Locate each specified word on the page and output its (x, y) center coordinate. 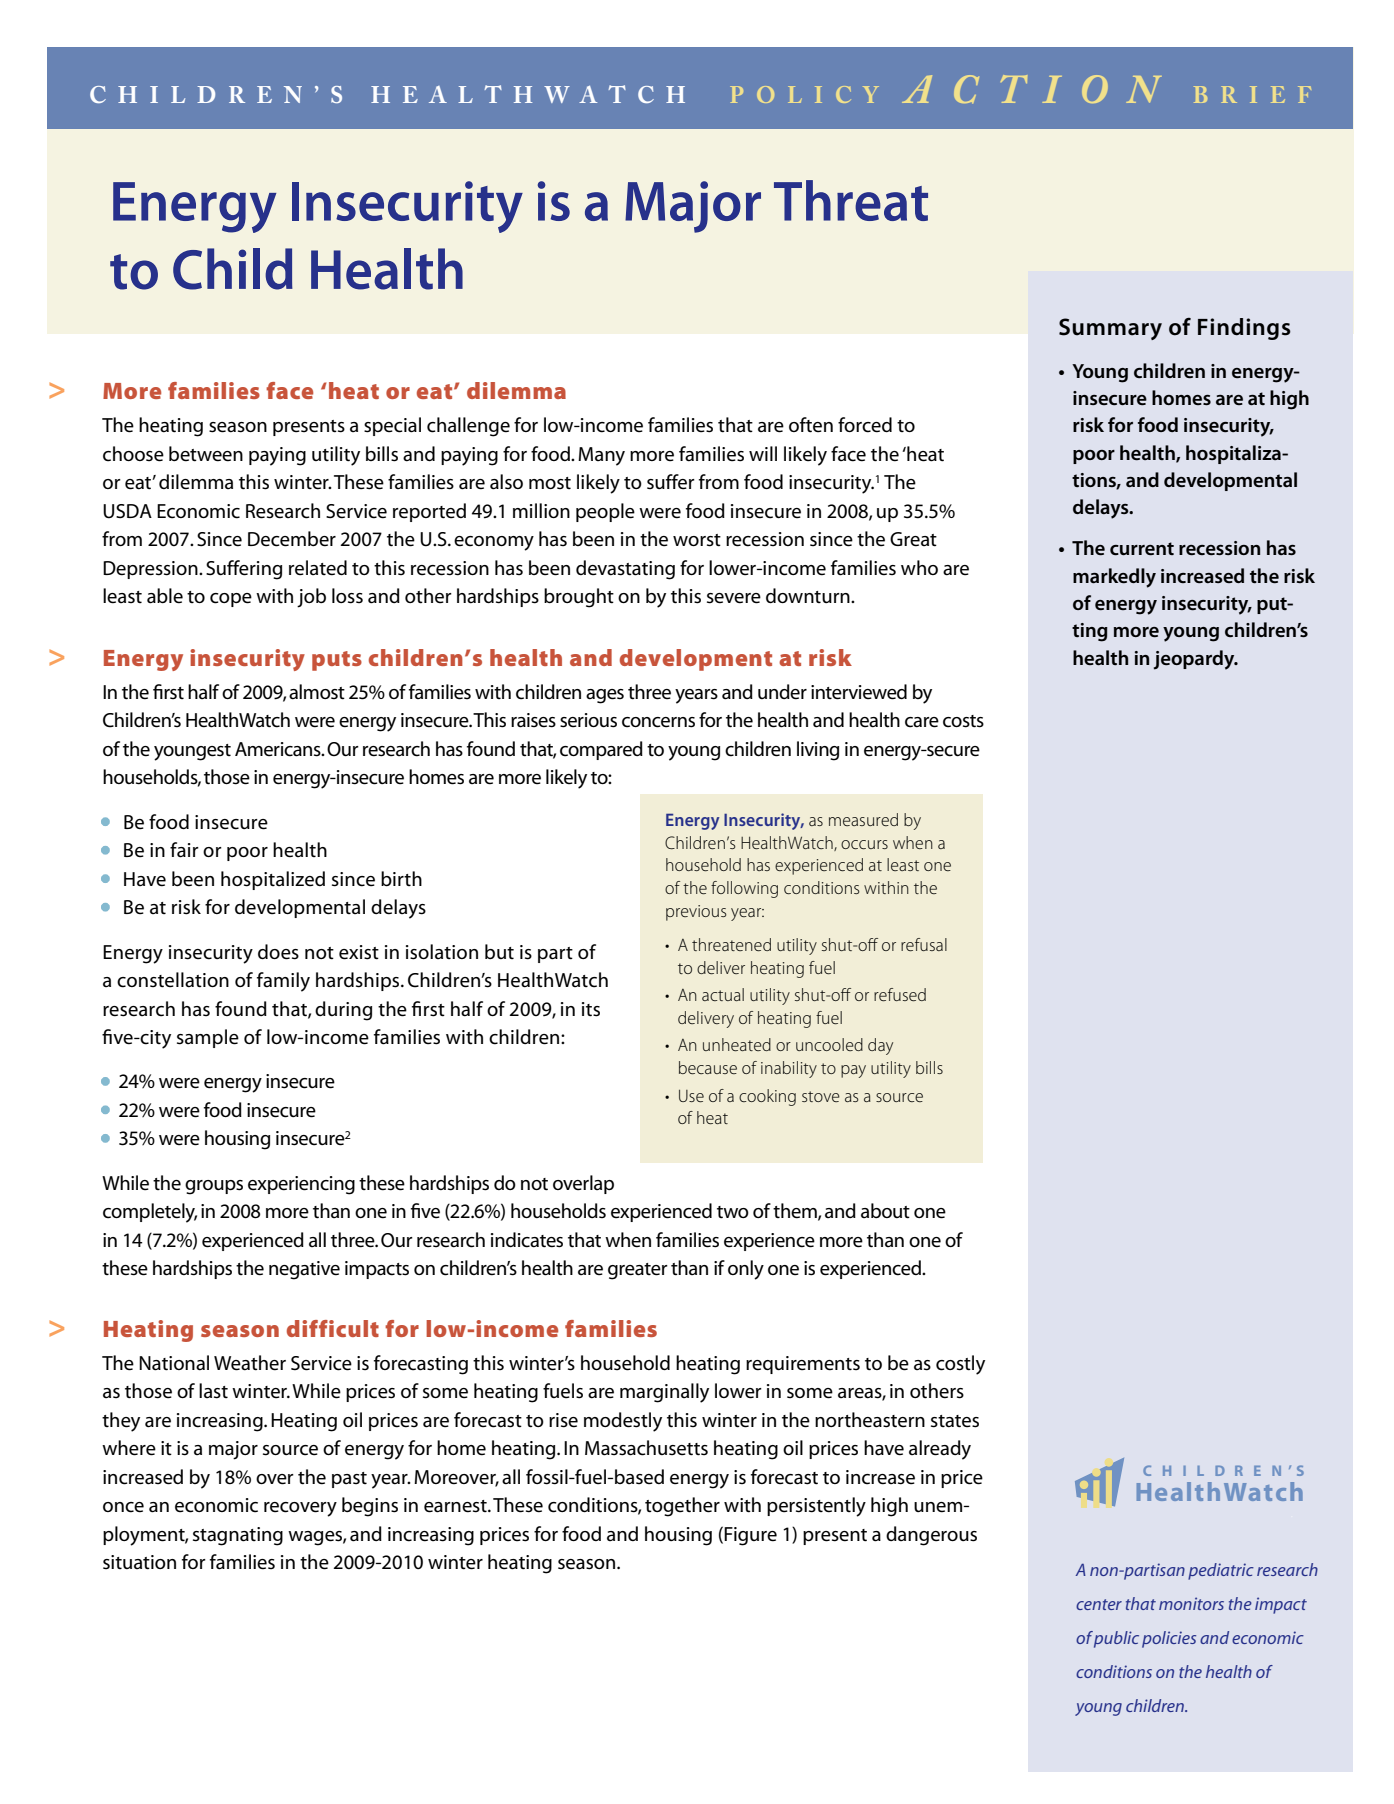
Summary (1110, 329)
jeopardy (1195, 660)
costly (960, 1365)
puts (337, 661)
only (746, 1270)
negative (304, 1270)
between (206, 454)
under (782, 692)
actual (723, 994)
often (811, 425)
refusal (924, 944)
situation (139, 1562)
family (283, 982)
